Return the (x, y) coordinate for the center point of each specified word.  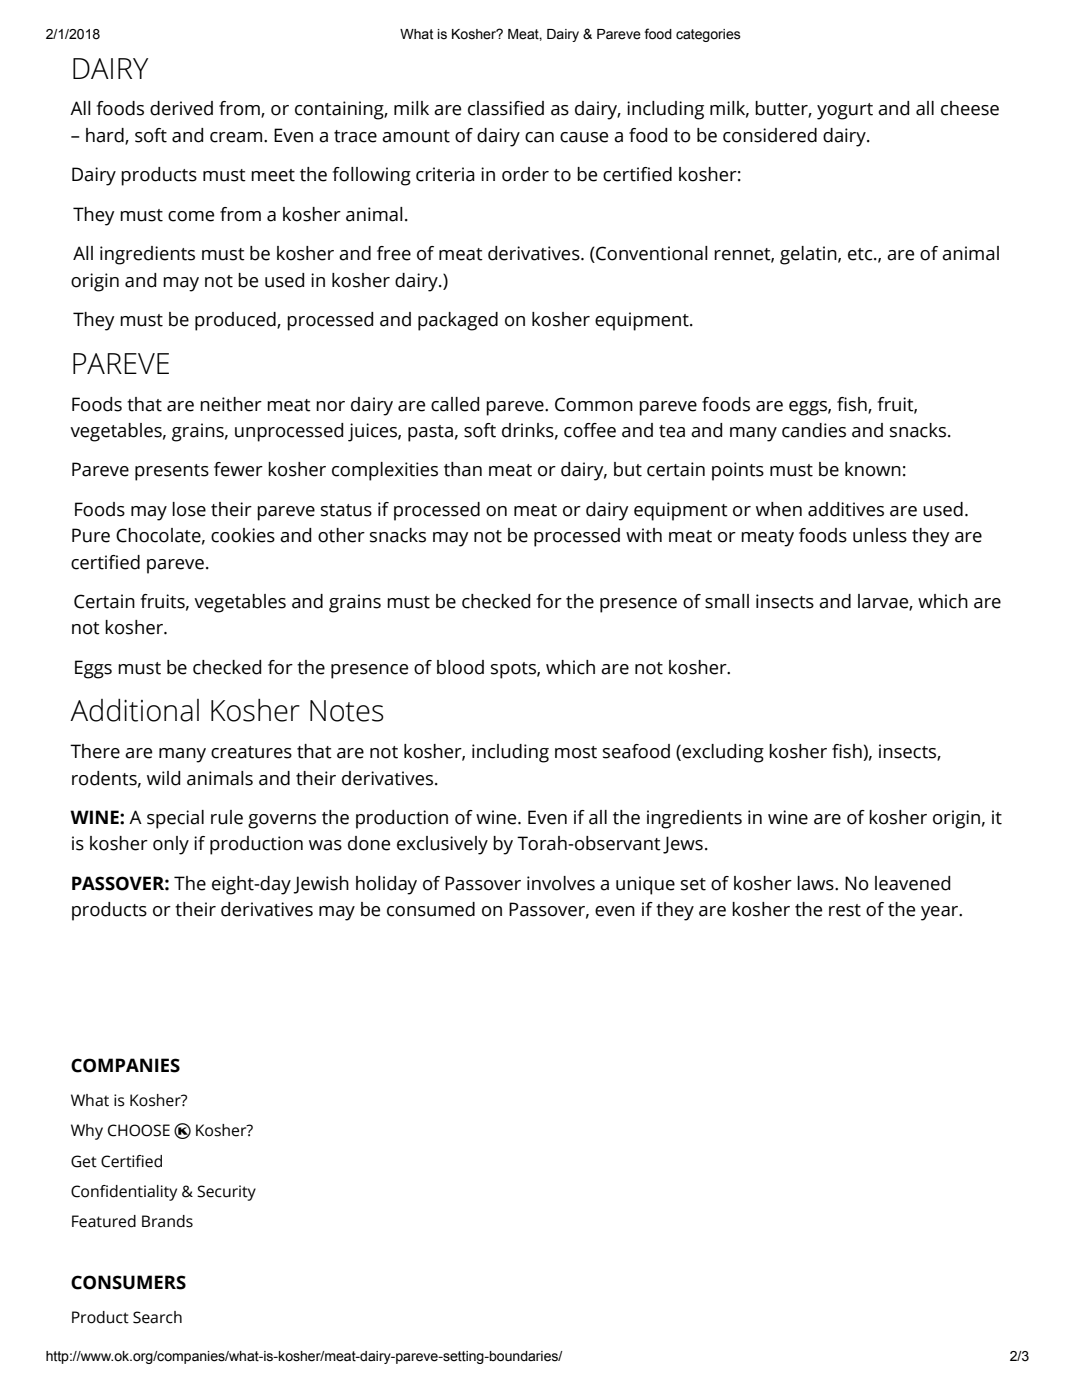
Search (157, 1317)
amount (416, 136)
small (727, 601)
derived (181, 108)
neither (231, 404)
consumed (431, 909)
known (873, 469)
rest (845, 910)
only (171, 845)
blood (460, 667)
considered (770, 135)
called (455, 404)
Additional (134, 710)
